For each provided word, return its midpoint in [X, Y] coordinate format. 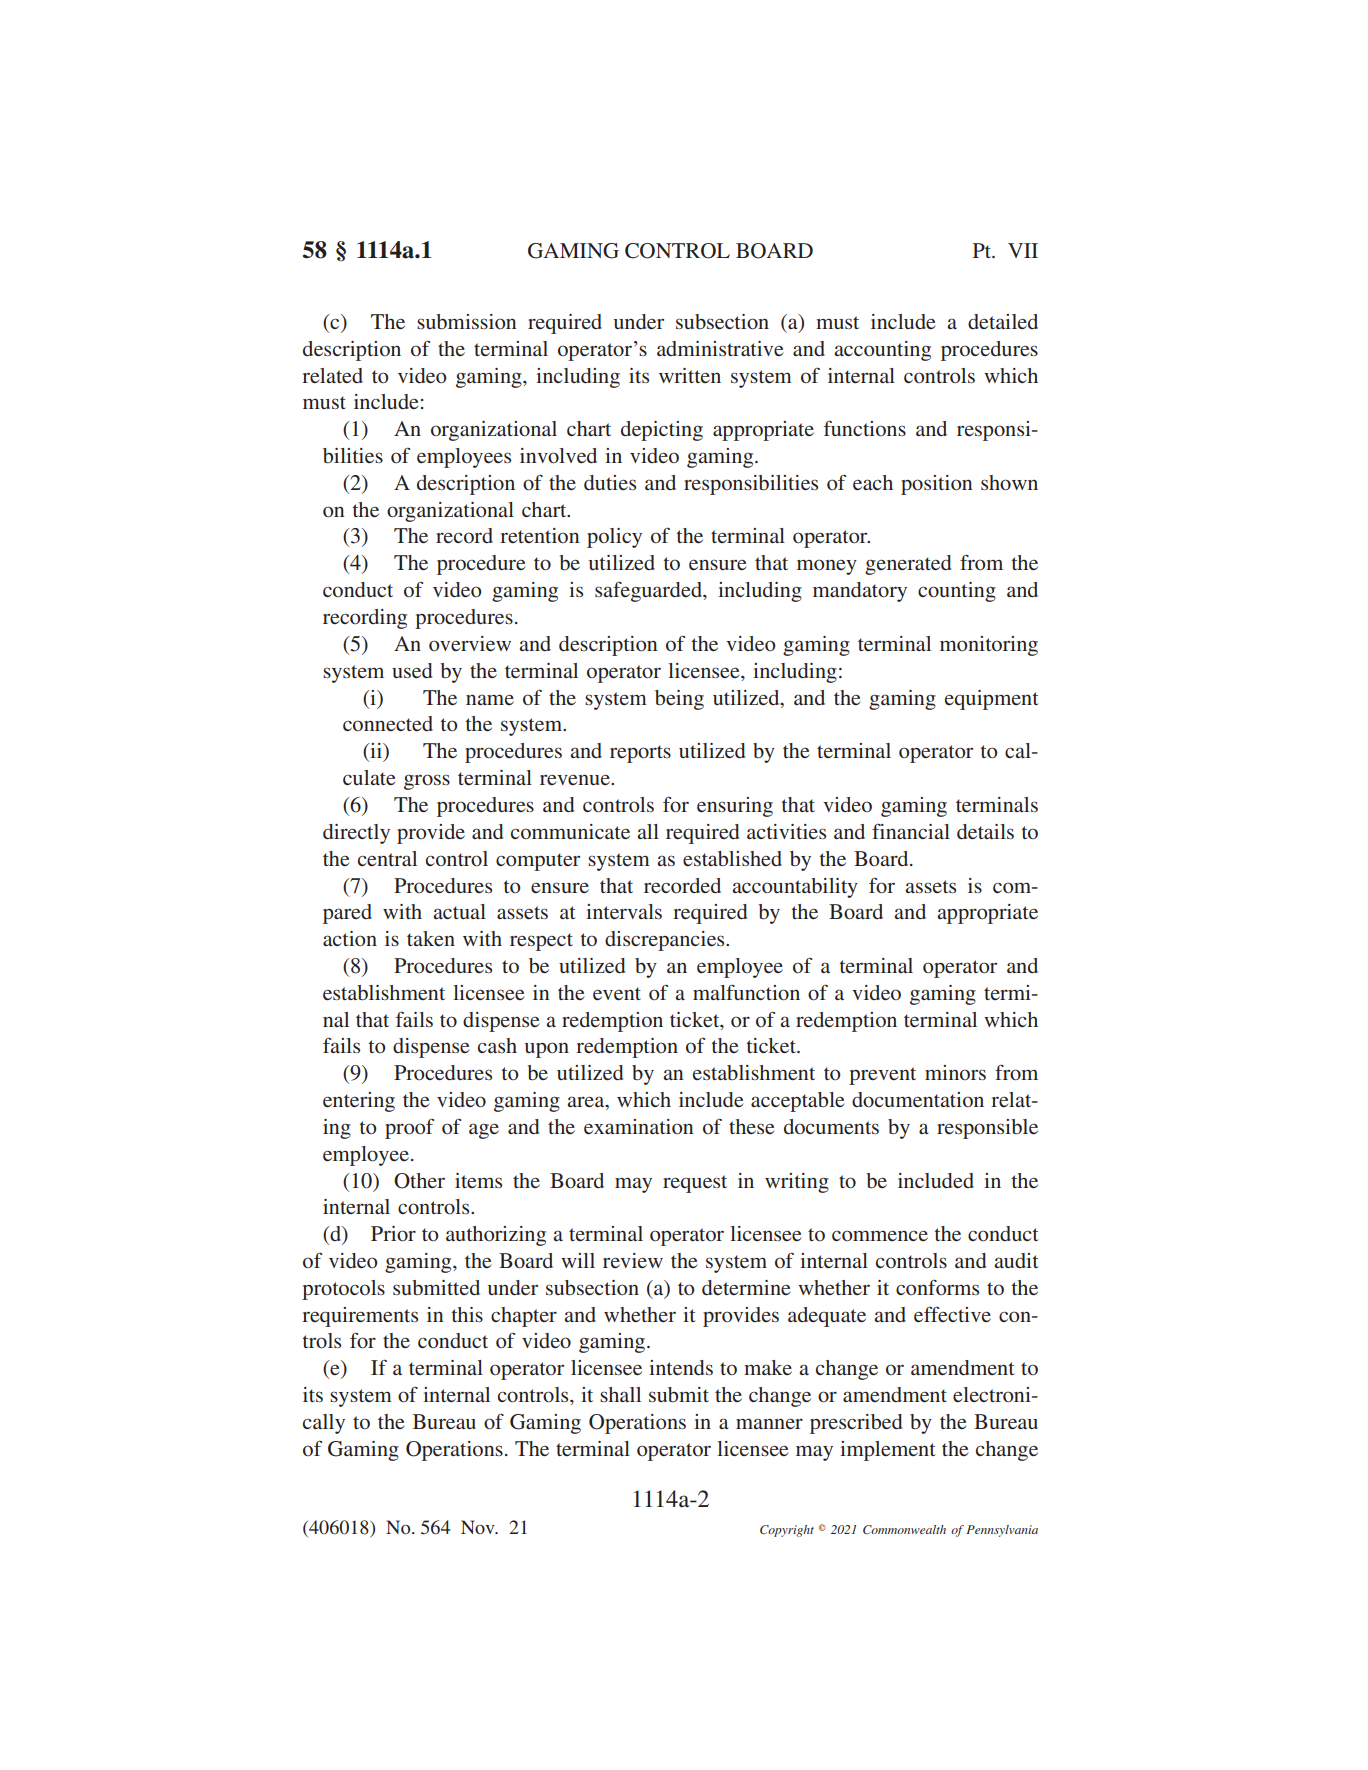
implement [888, 1451]
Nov [479, 1527]
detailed [1003, 321]
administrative [720, 348]
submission [466, 321]
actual [459, 911]
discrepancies [666, 941]
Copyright [787, 1531]
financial [911, 831]
